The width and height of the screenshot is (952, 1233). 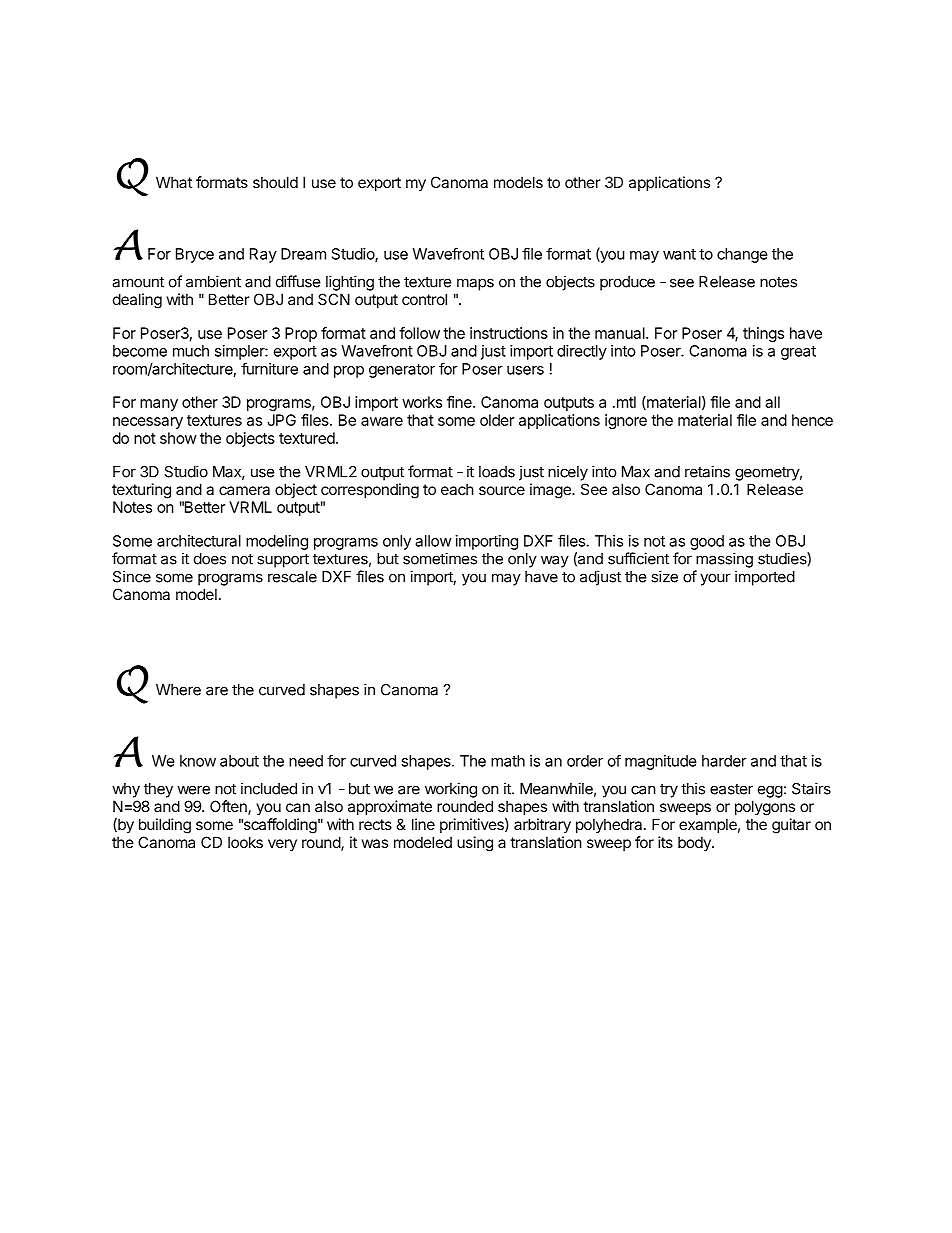 What do you see at coordinates (174, 182) in the screenshot?
I see `What` at bounding box center [174, 182].
